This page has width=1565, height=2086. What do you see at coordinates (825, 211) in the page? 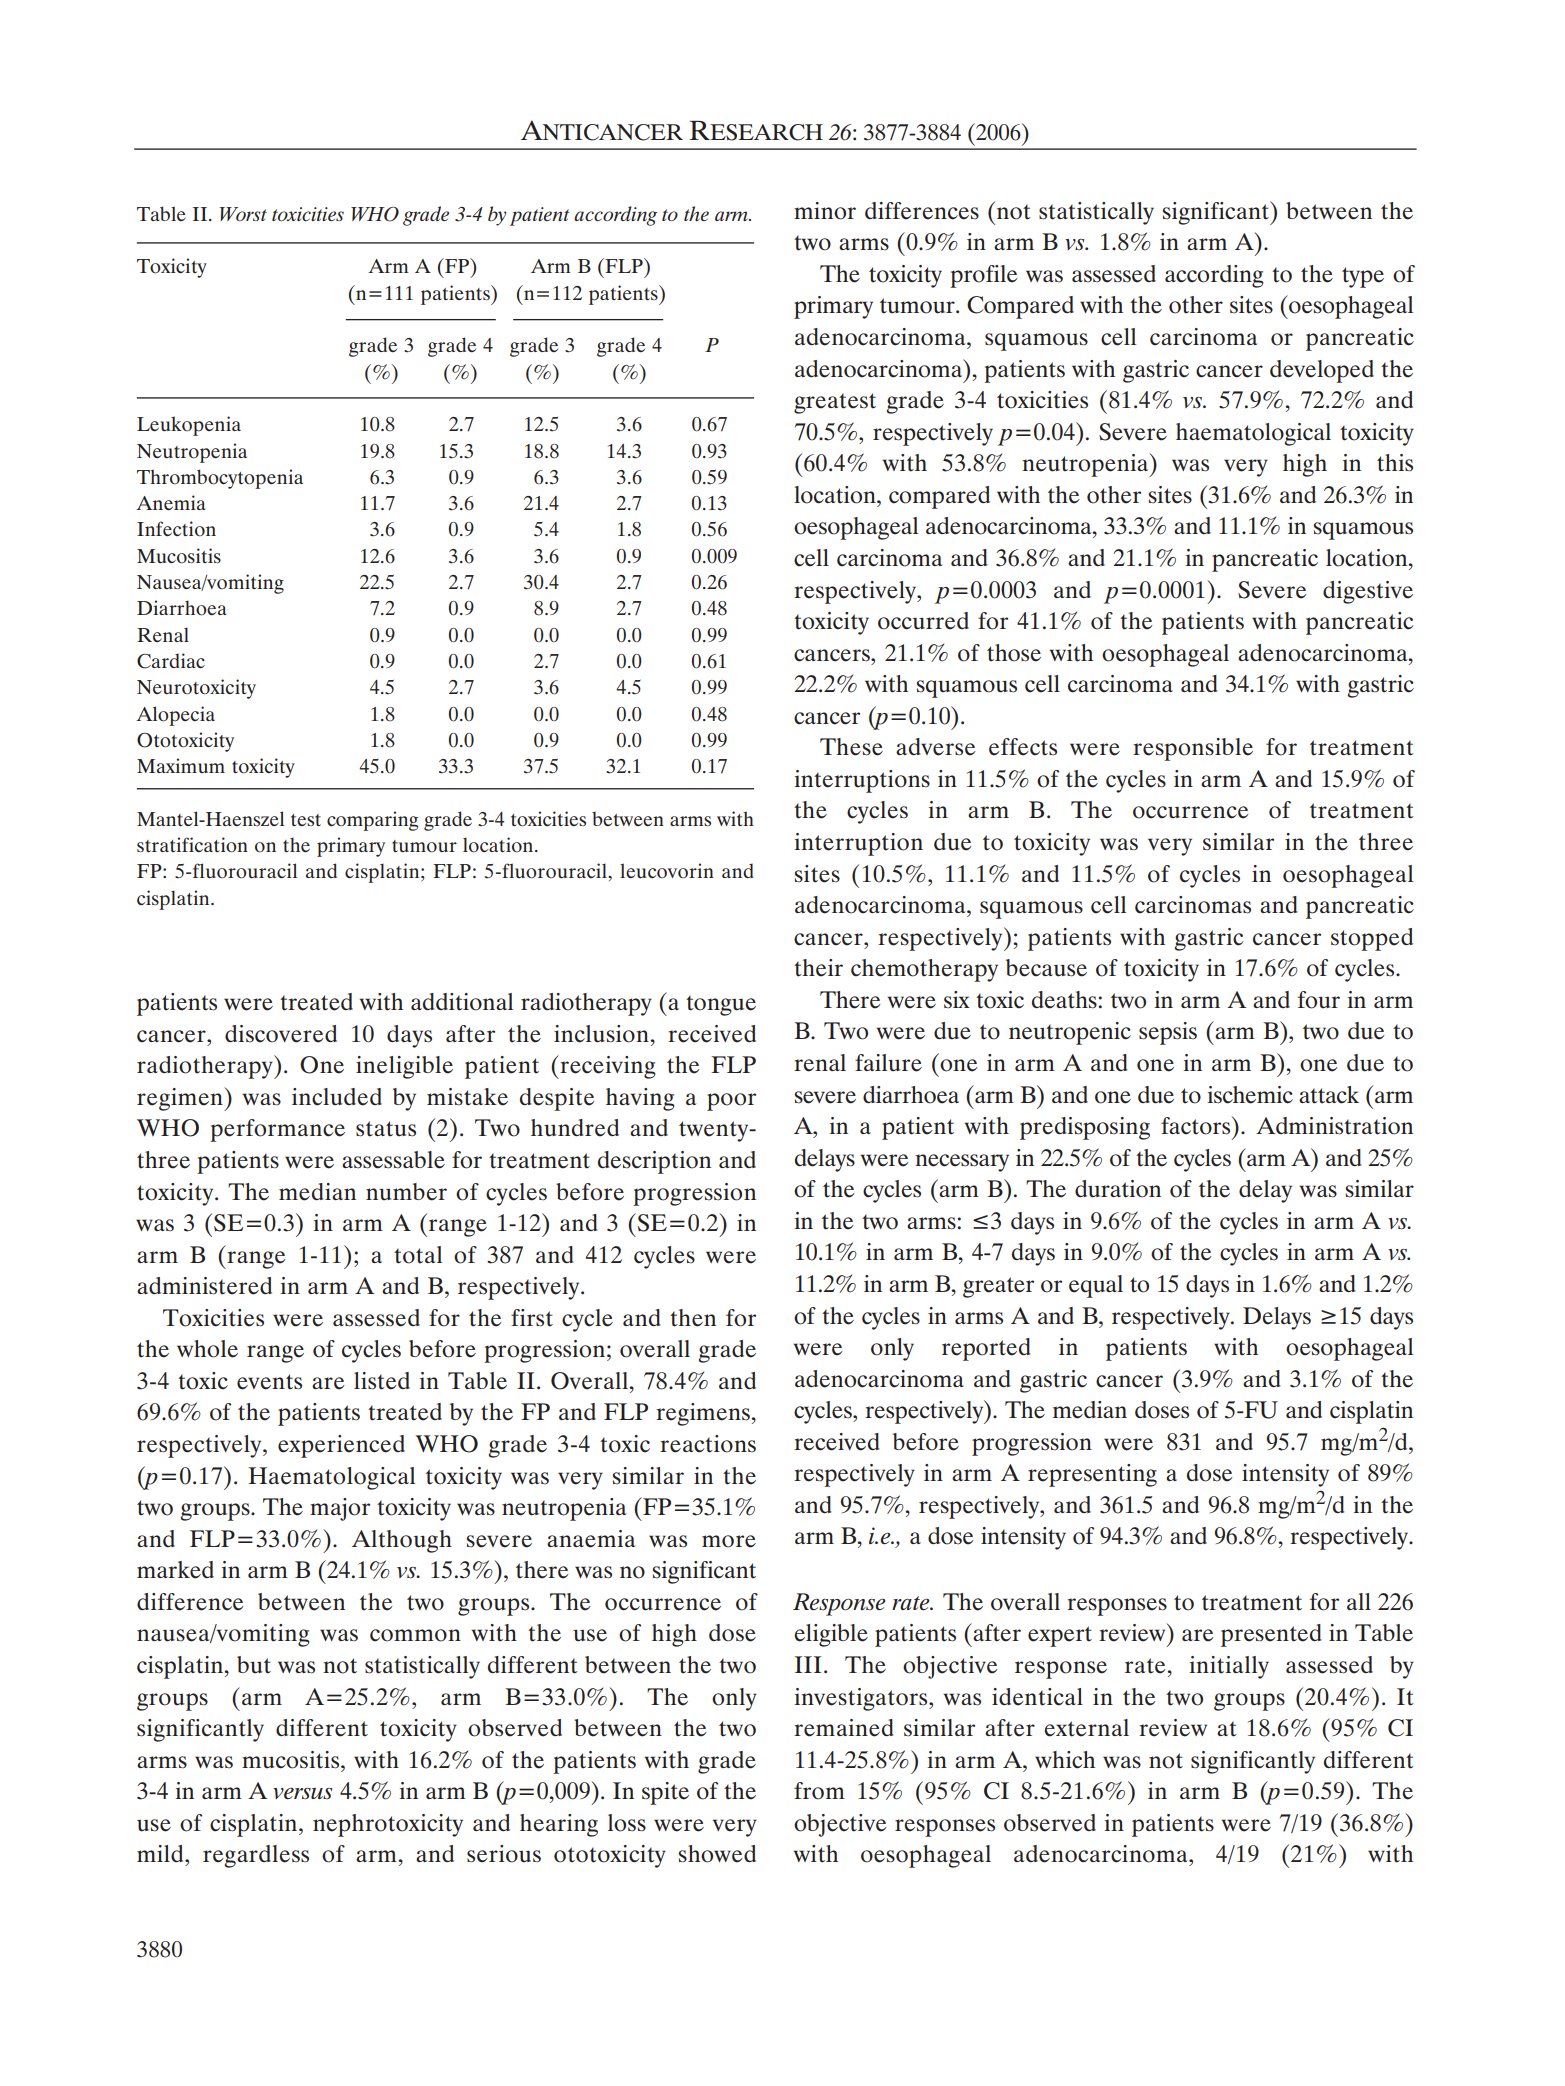
I see `minor` at bounding box center [825, 211].
